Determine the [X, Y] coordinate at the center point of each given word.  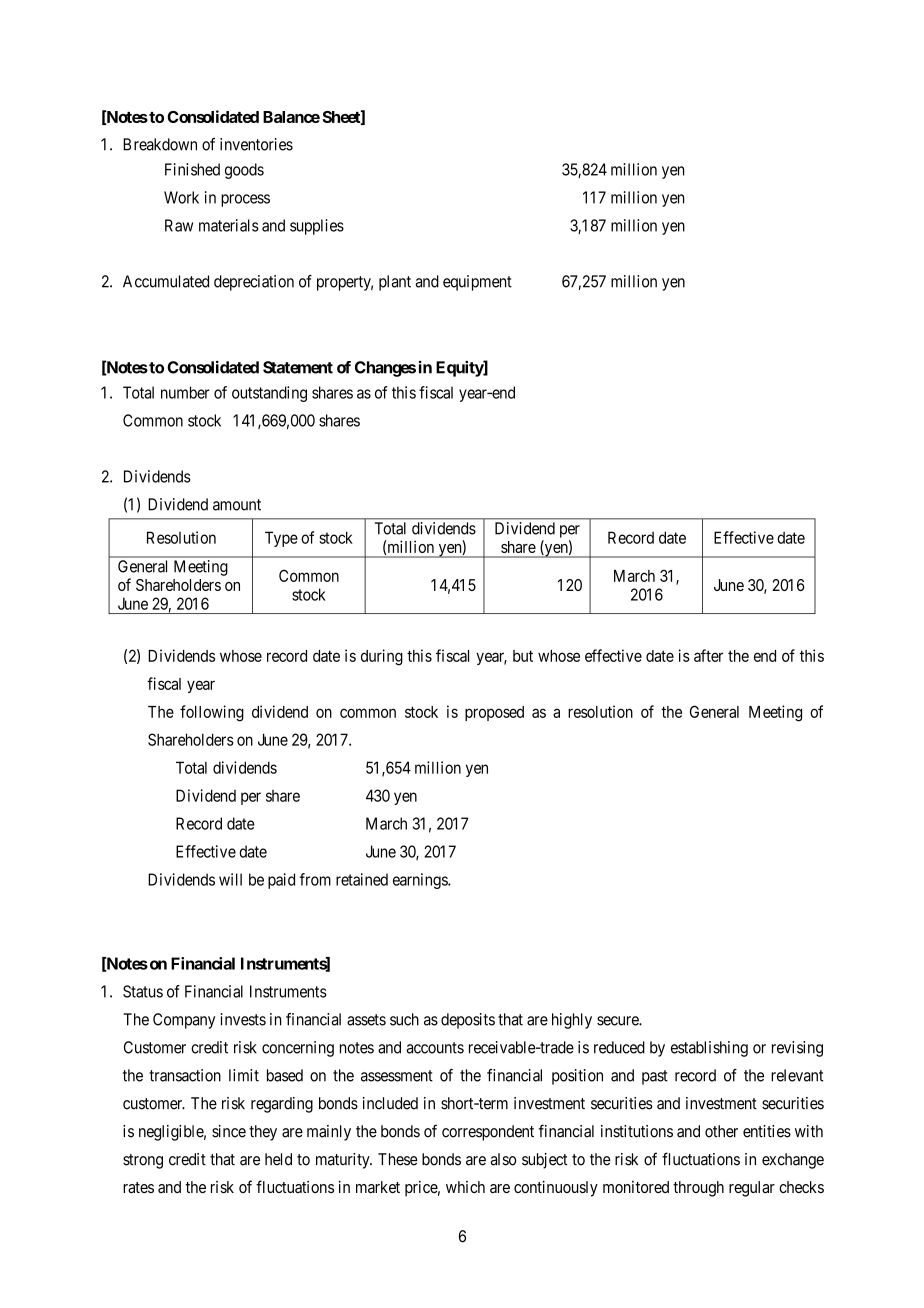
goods [244, 171]
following [212, 713]
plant [395, 283]
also [503, 1159]
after [708, 655]
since [229, 1131]
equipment [477, 283]
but [523, 656]
